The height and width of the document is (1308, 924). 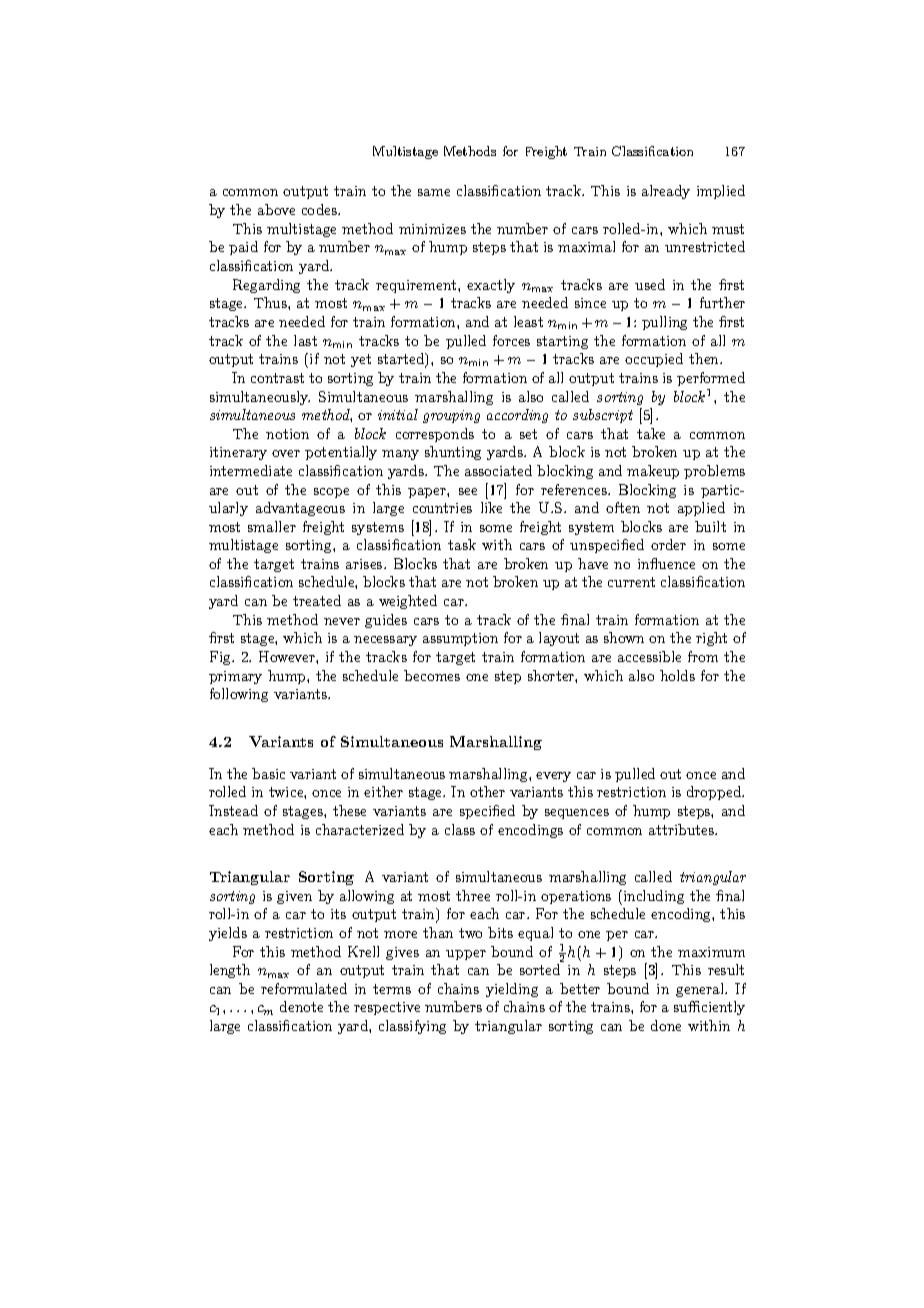 What do you see at coordinates (317, 600) in the document?
I see `treated` at bounding box center [317, 600].
